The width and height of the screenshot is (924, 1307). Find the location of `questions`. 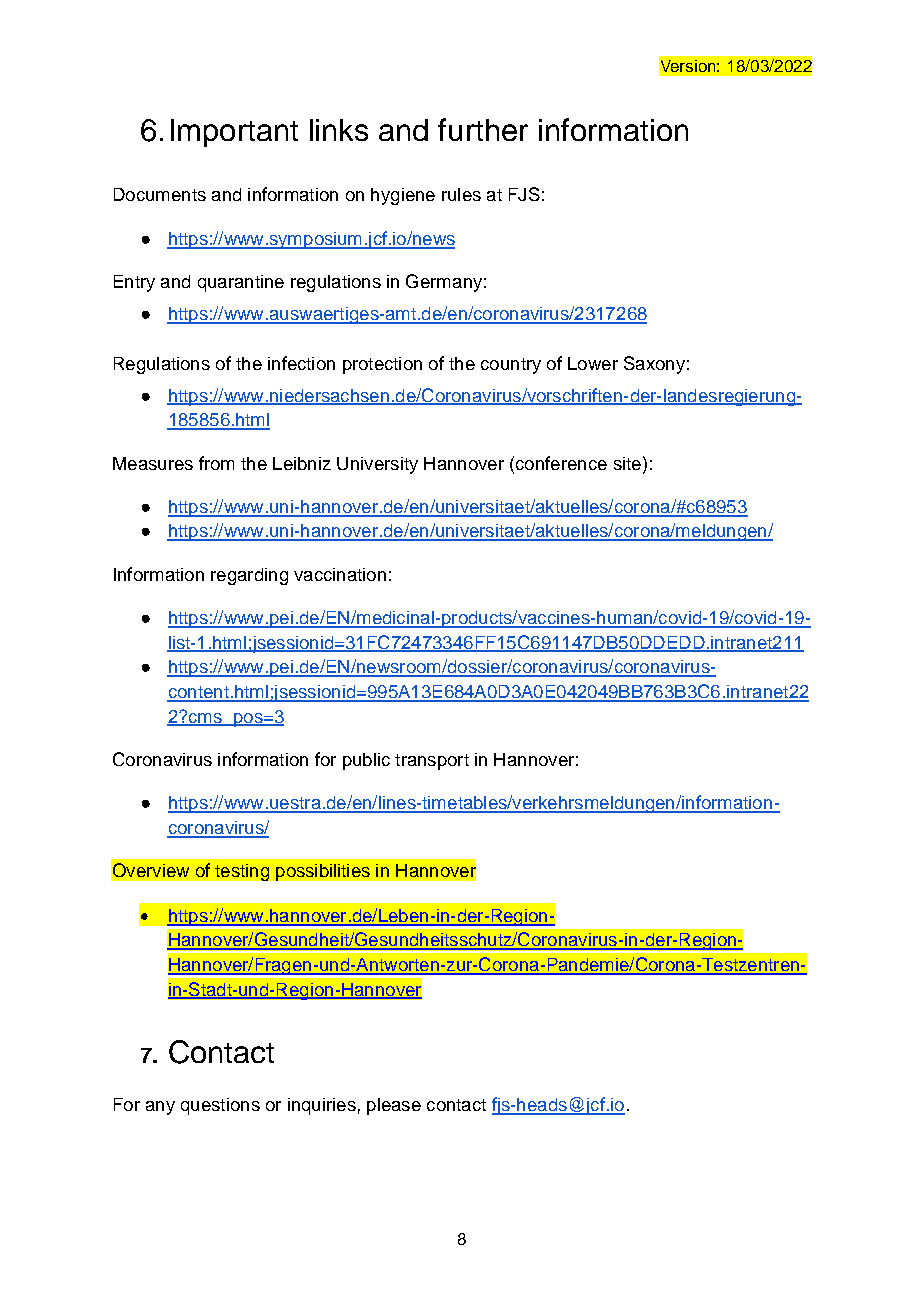

questions is located at coordinates (220, 1106).
